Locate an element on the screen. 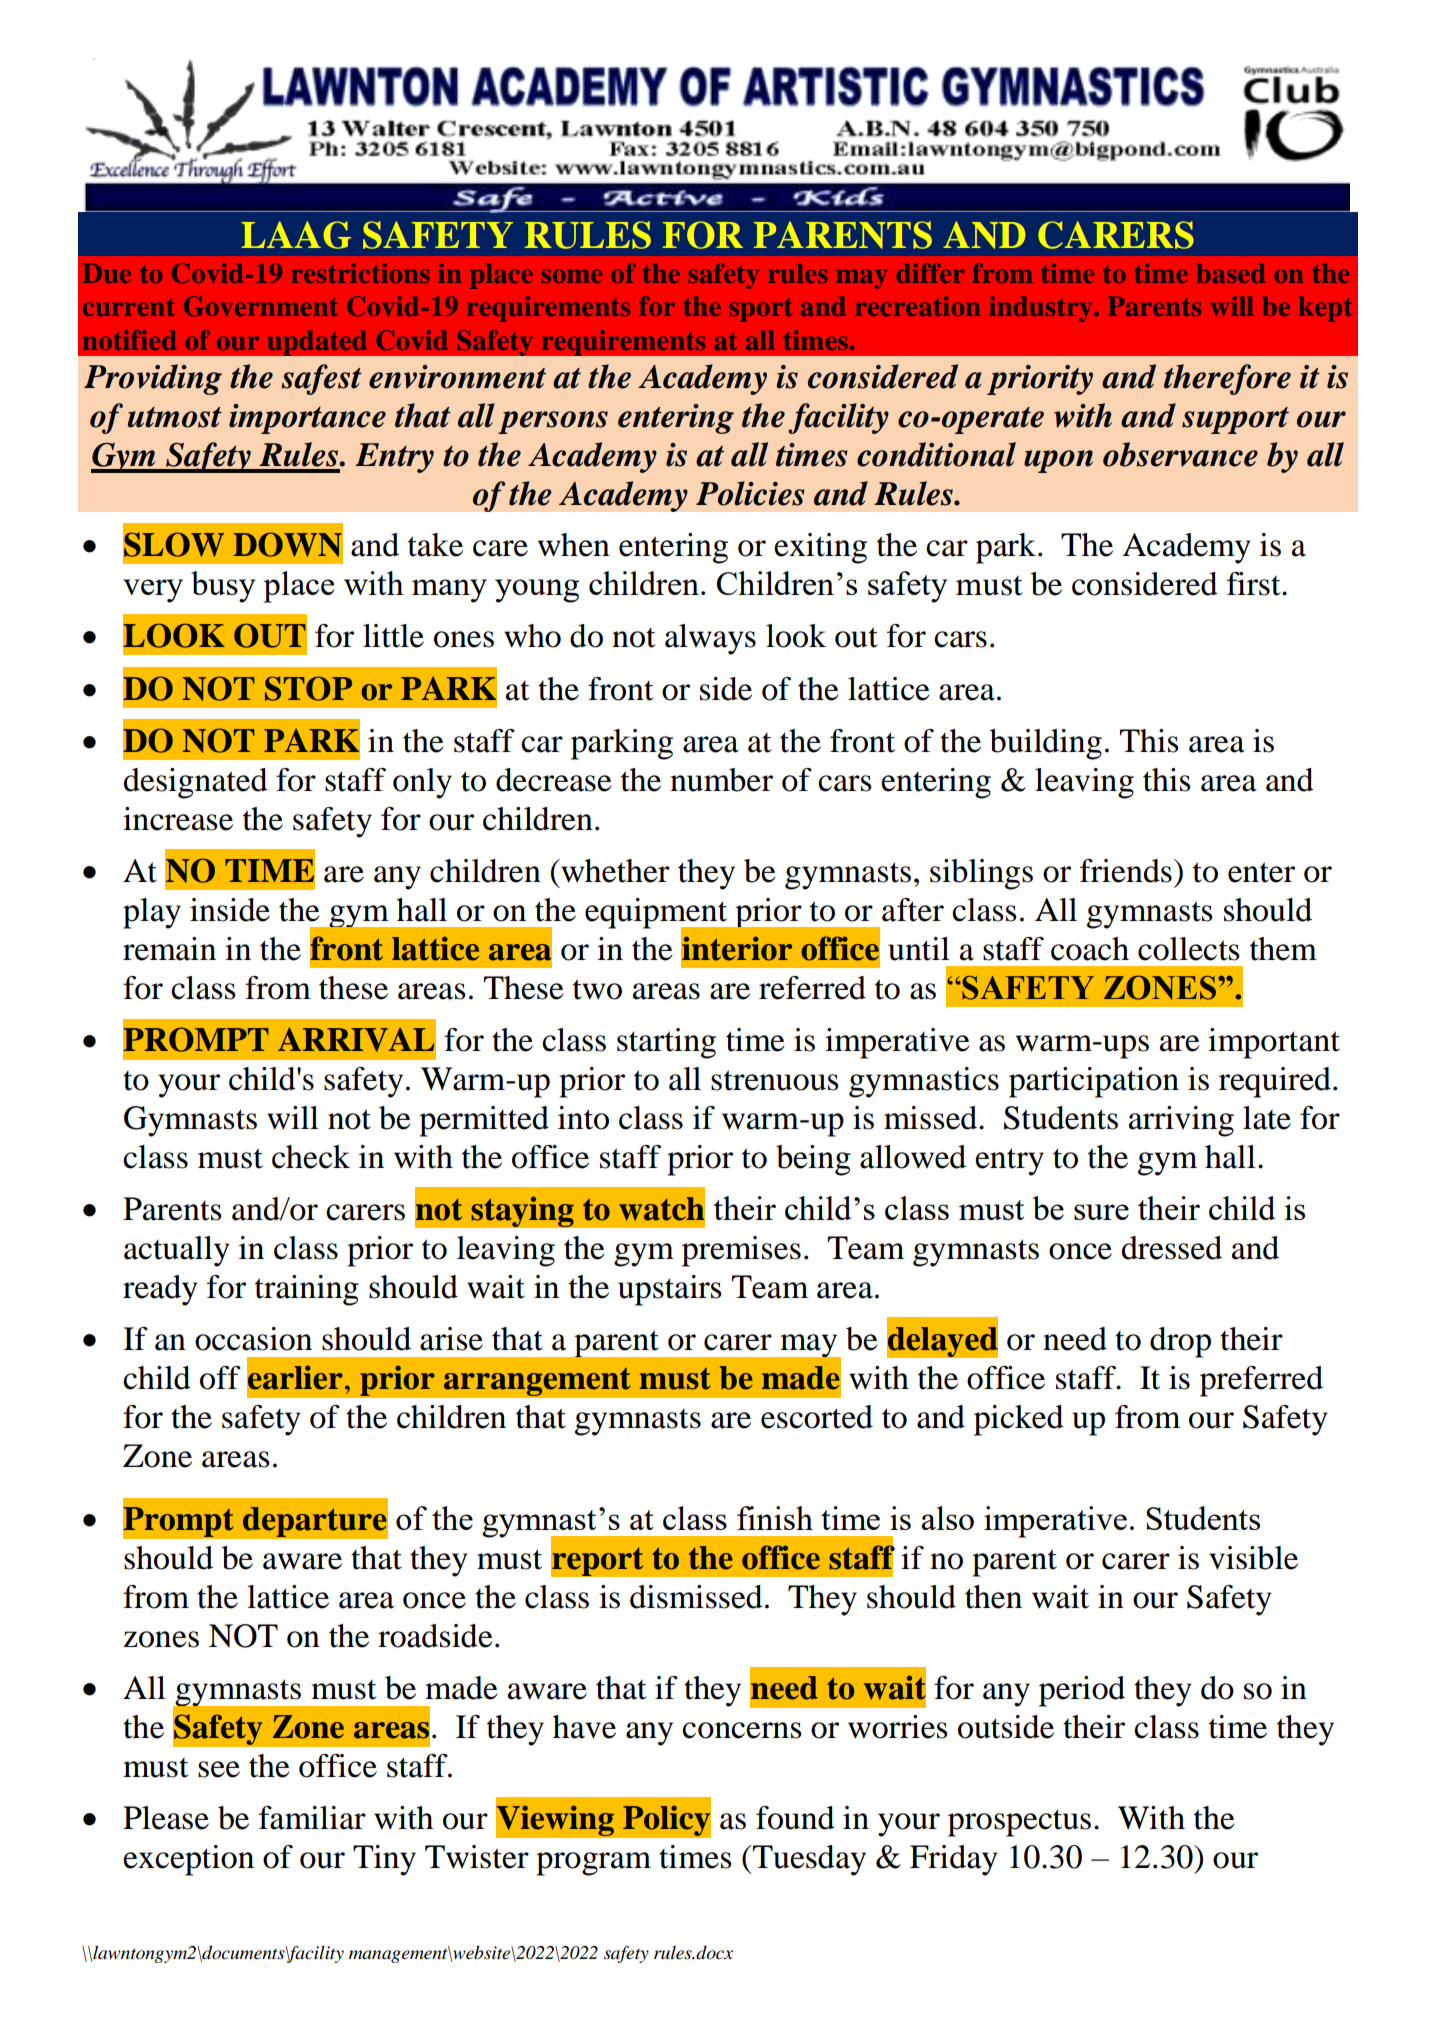 The height and width of the screenshot is (2032, 1437). found is located at coordinates (795, 1818).
